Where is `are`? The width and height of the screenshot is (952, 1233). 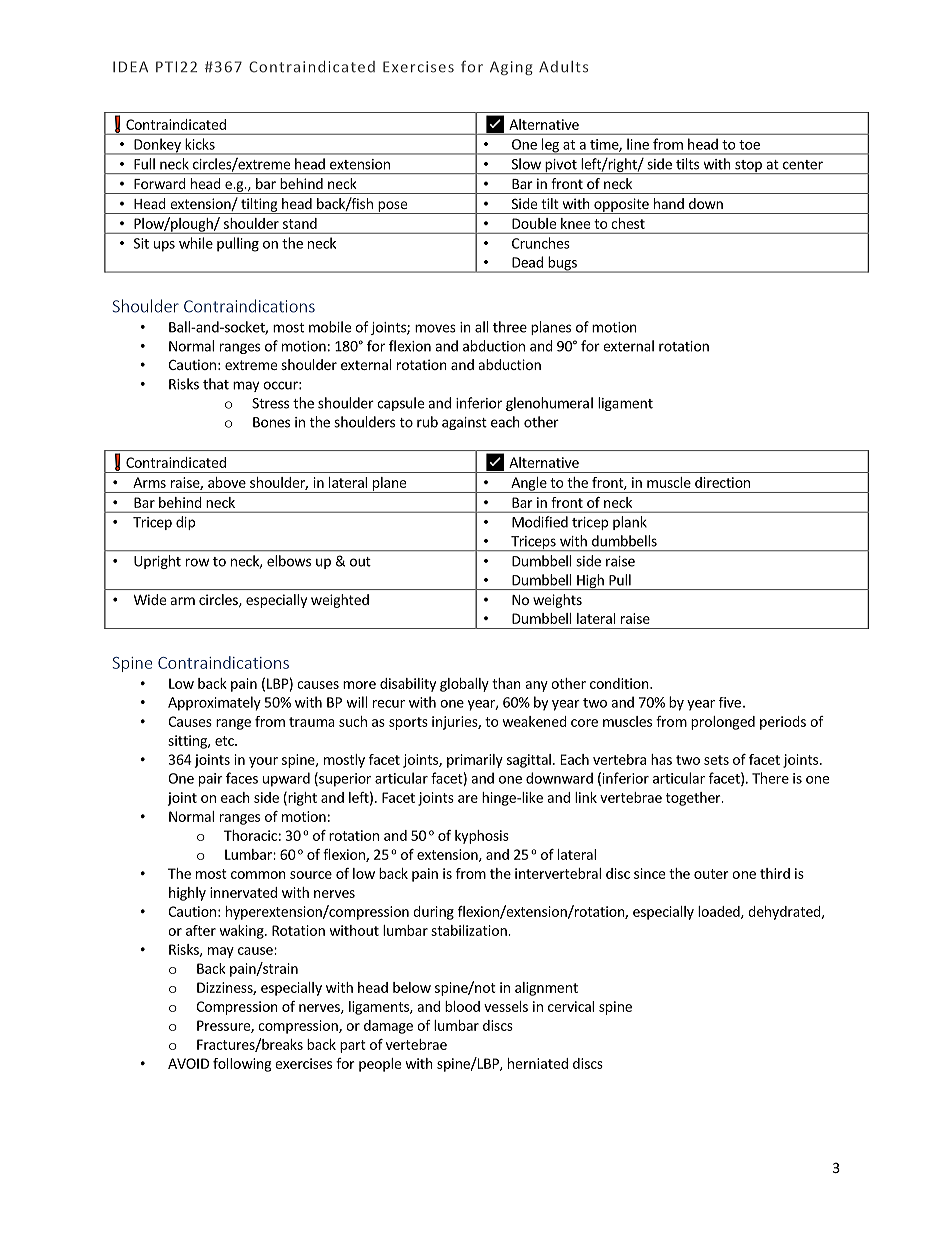
are is located at coordinates (468, 799).
